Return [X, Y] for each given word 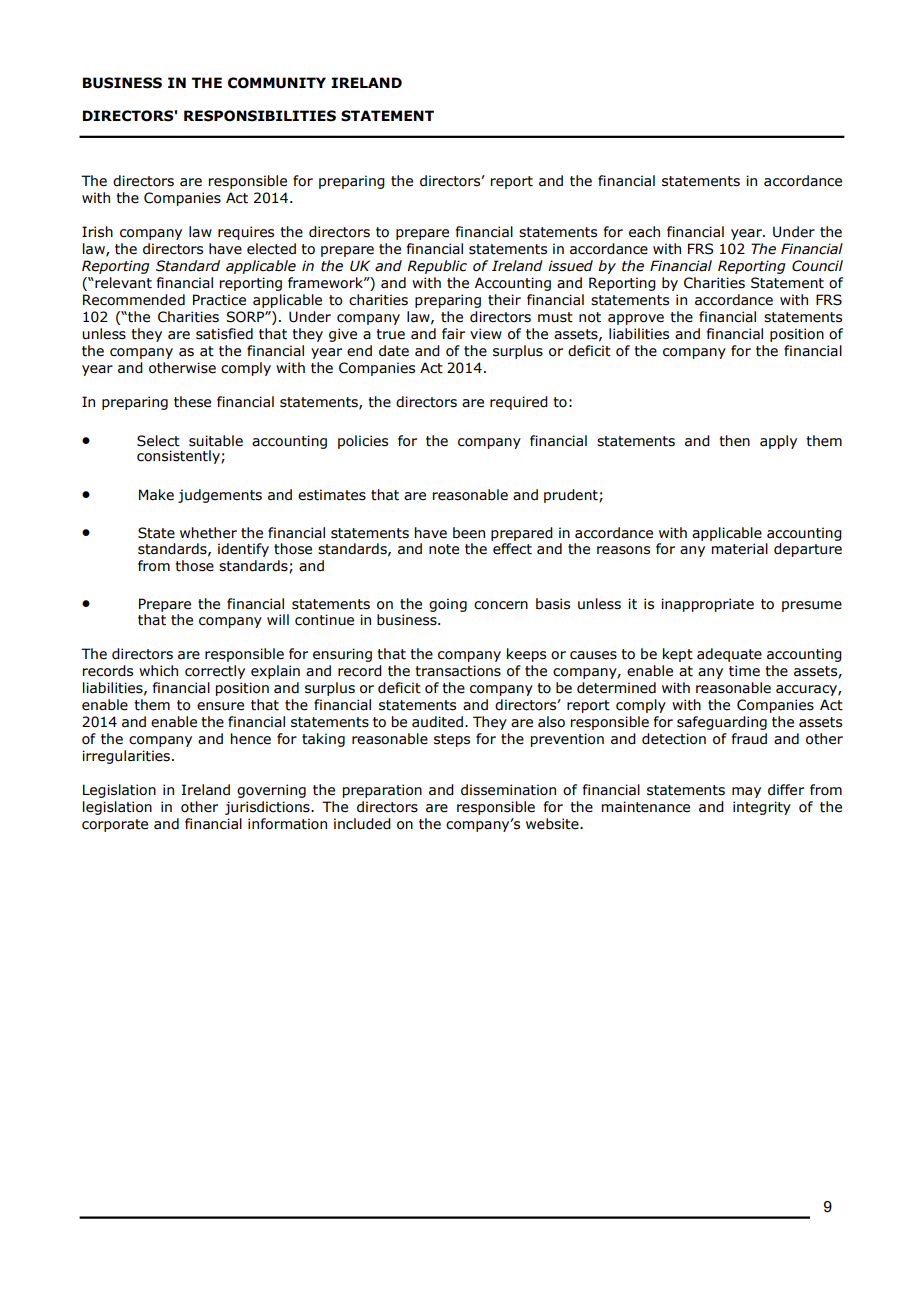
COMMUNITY [277, 83]
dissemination [508, 790]
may [746, 792]
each [644, 232]
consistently [179, 457]
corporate [115, 825]
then [734, 441]
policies [363, 442]
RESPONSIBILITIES [260, 116]
